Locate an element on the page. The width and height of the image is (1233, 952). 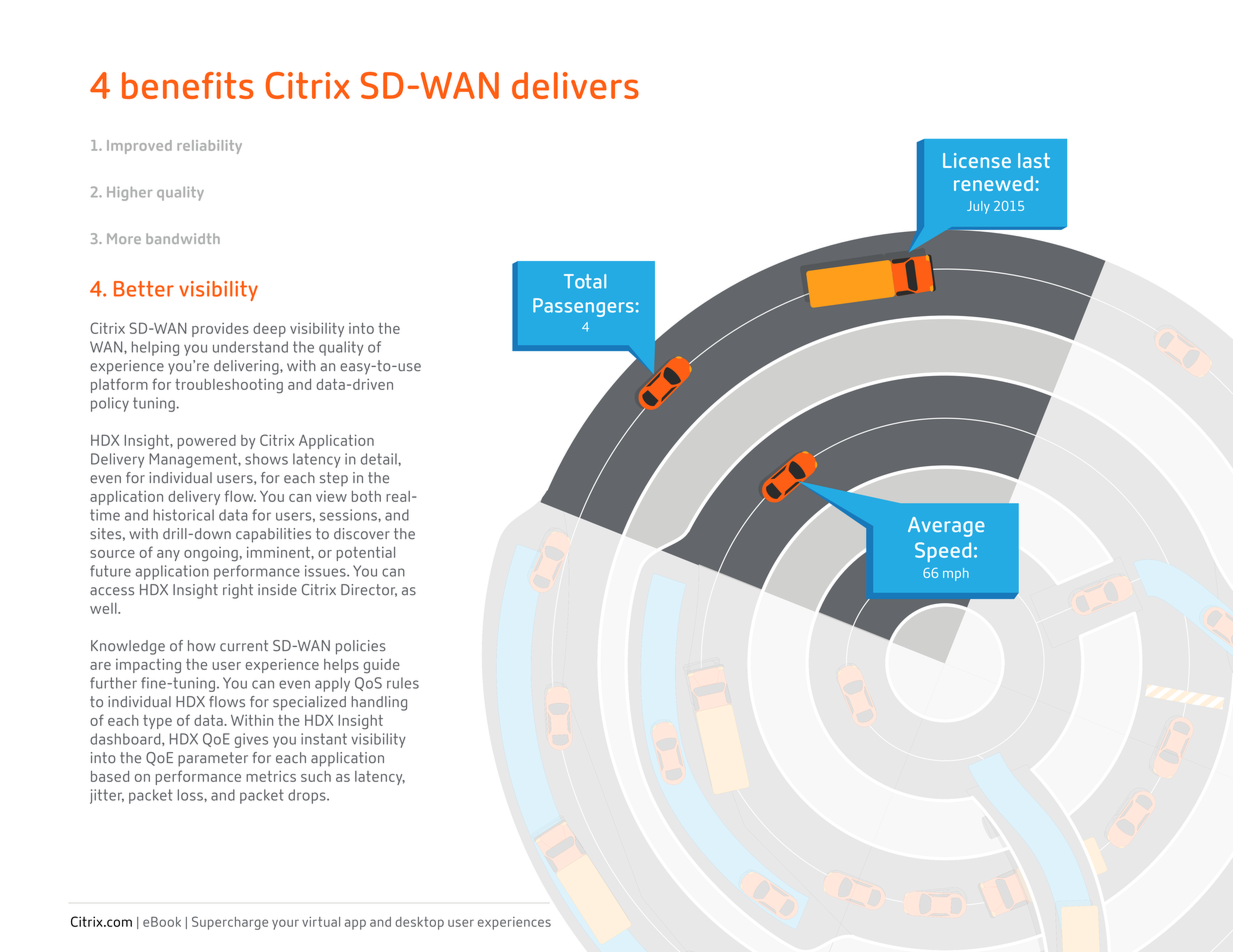
virtual is located at coordinates (321, 922).
